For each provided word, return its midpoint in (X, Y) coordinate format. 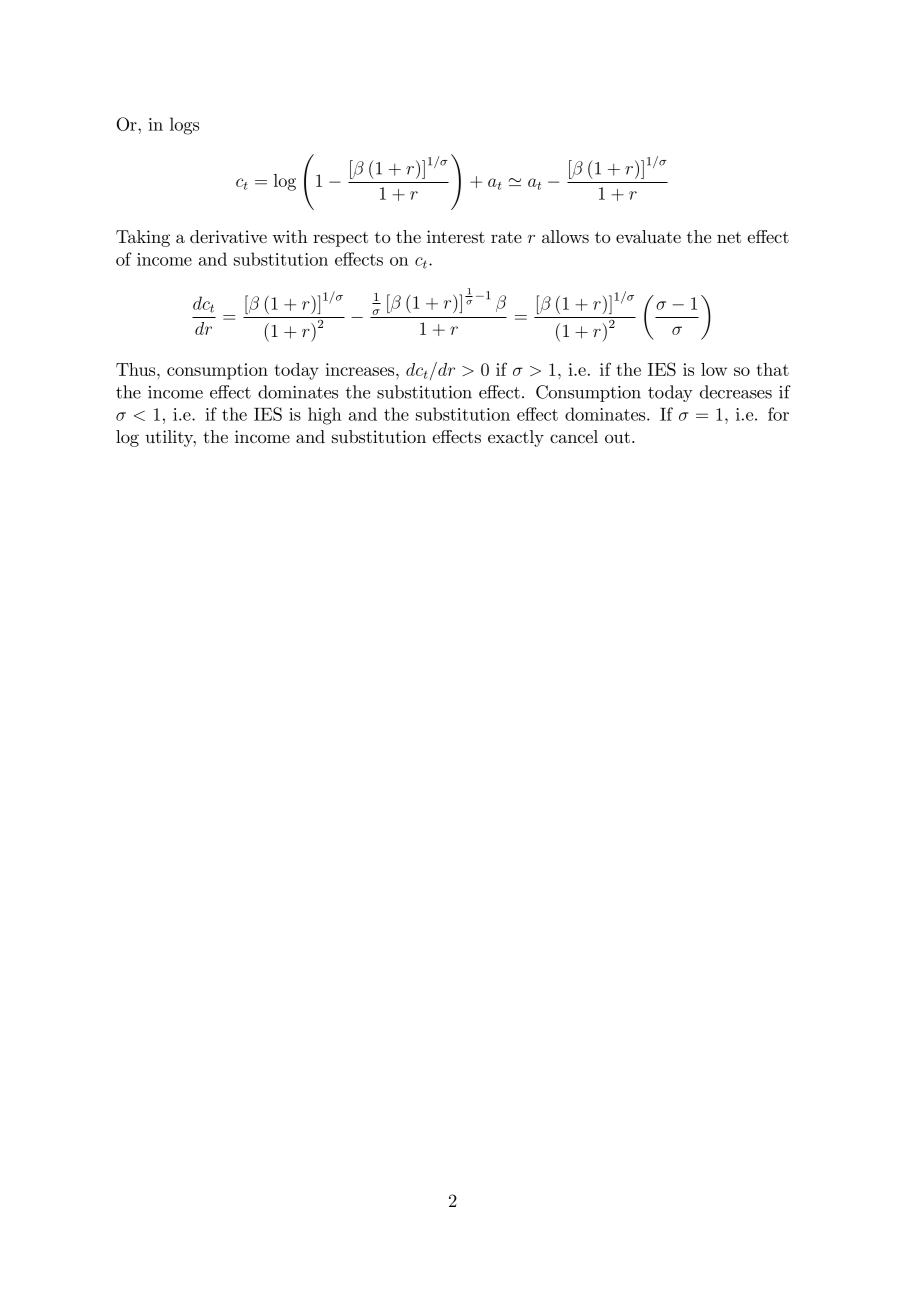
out (617, 437)
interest (456, 236)
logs (184, 126)
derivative (228, 236)
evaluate (648, 236)
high (325, 416)
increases (361, 369)
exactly (516, 438)
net (729, 237)
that (772, 369)
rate (506, 237)
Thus (137, 369)
